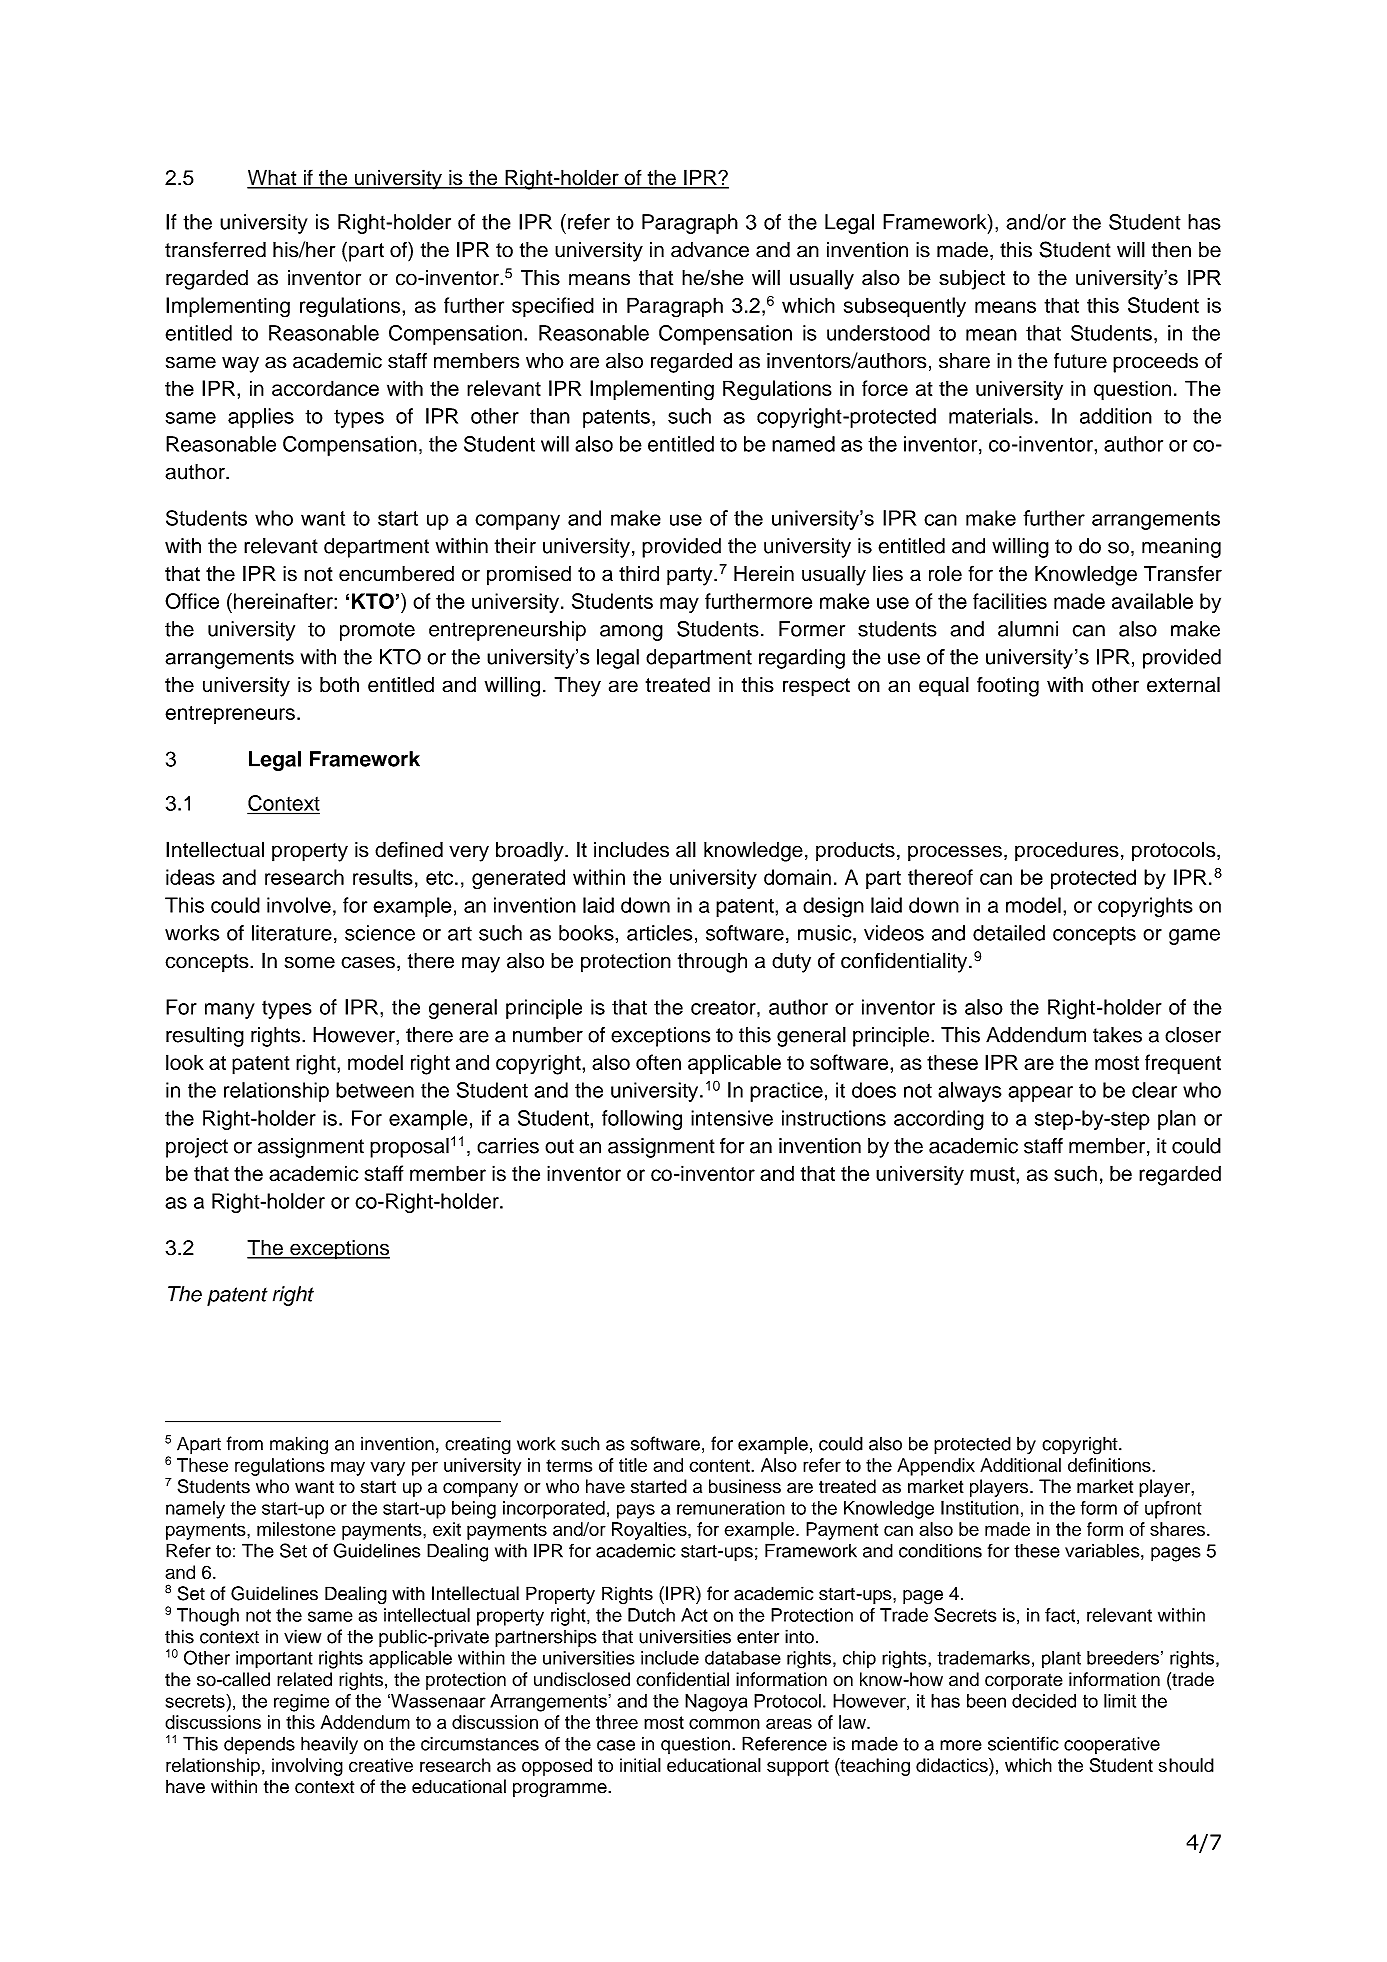 This screenshot has width=1387, height=1962. What do you see at coordinates (1112, 1745) in the screenshot?
I see `cooperative` at bounding box center [1112, 1745].
